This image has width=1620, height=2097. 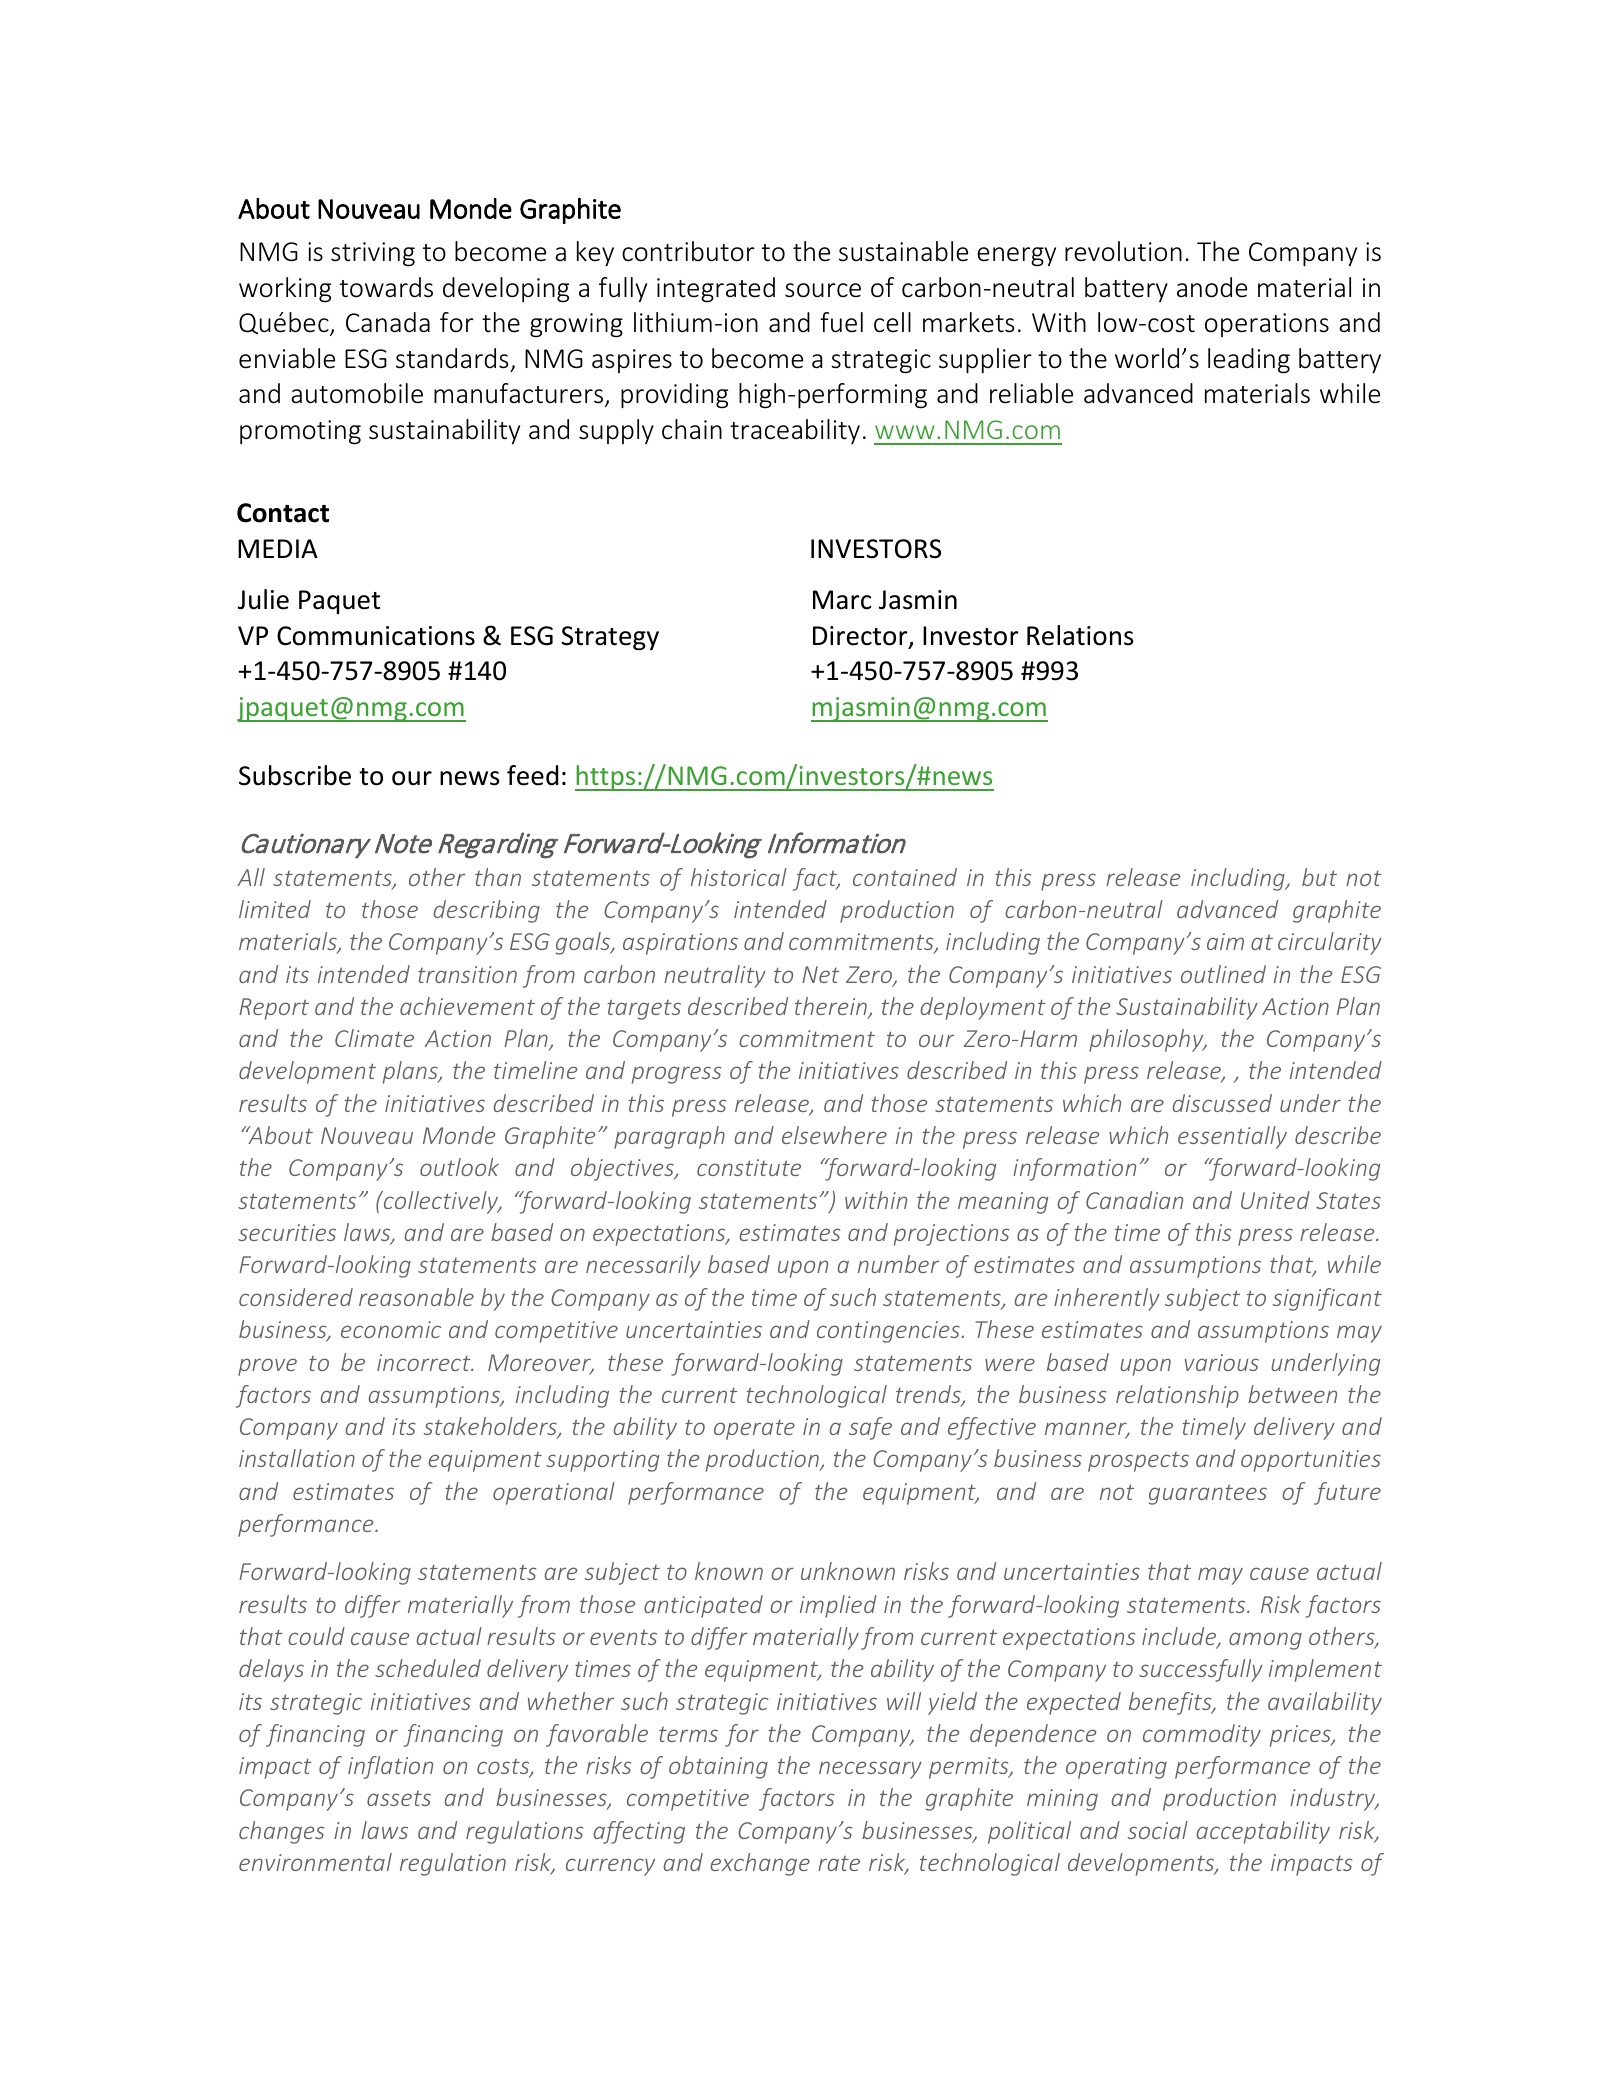 What do you see at coordinates (297, 1458) in the image?
I see `installation` at bounding box center [297, 1458].
